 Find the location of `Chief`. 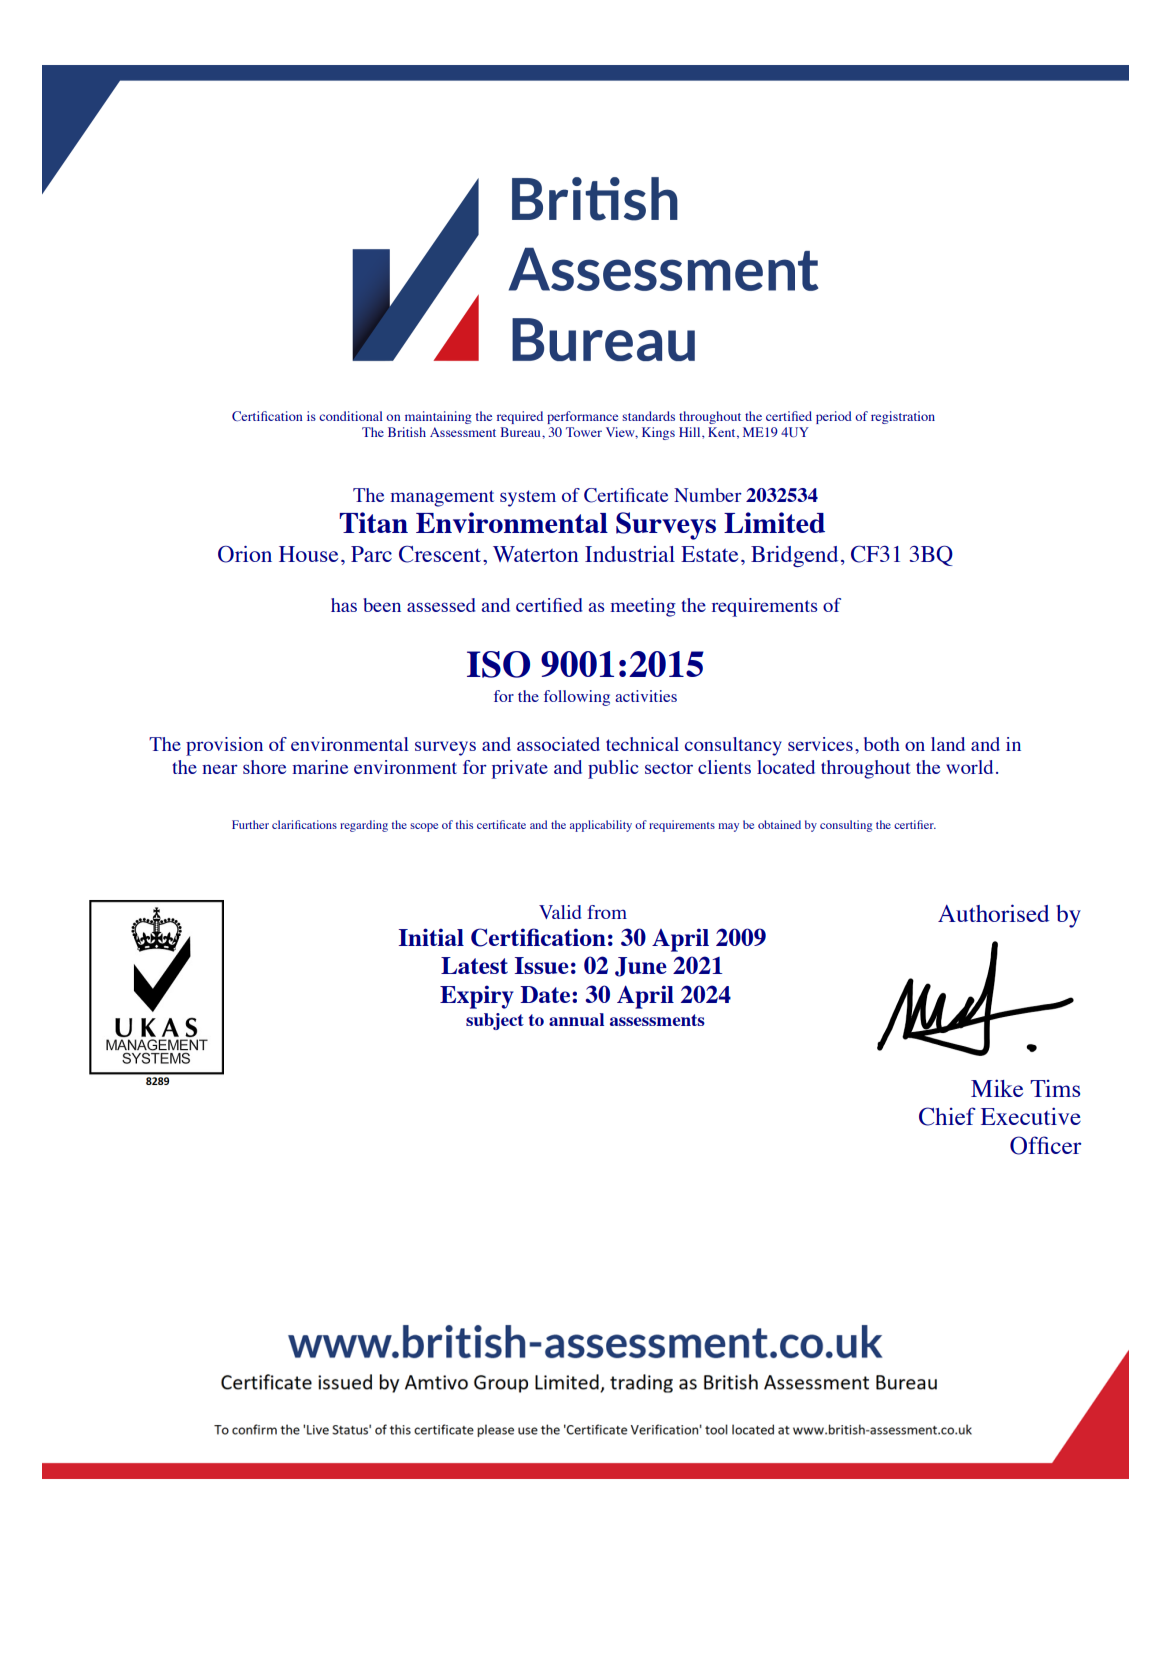

Chief is located at coordinates (947, 1116).
